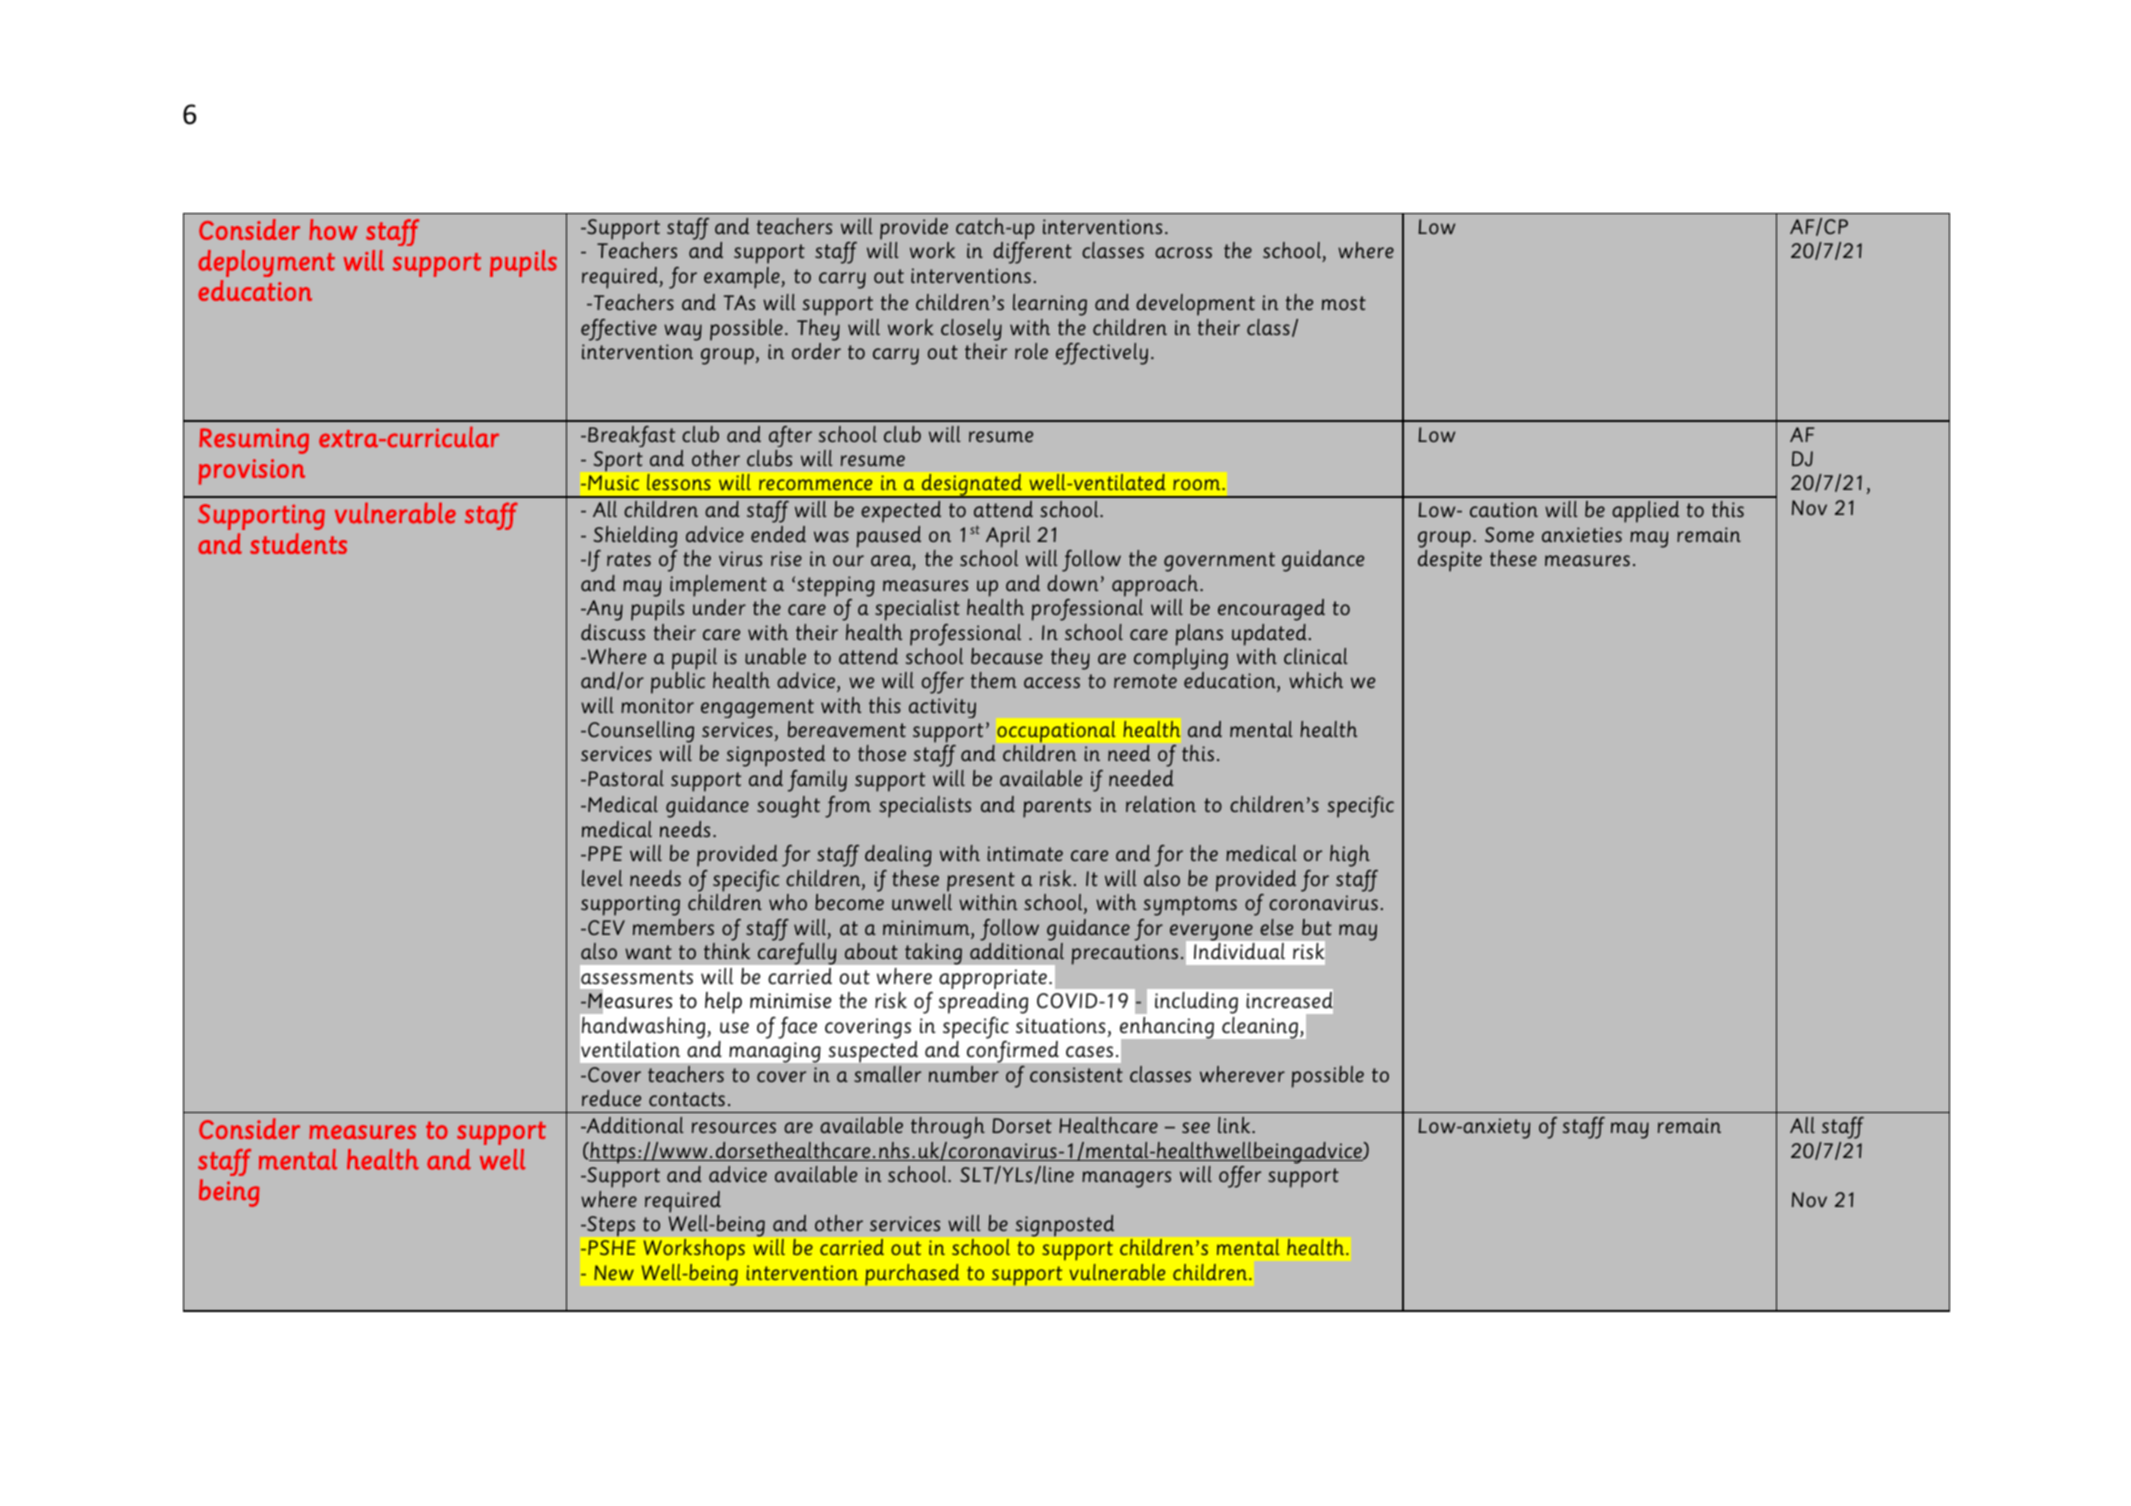 The width and height of the page is (2131, 1506). What do you see at coordinates (298, 543) in the page?
I see `students` at bounding box center [298, 543].
